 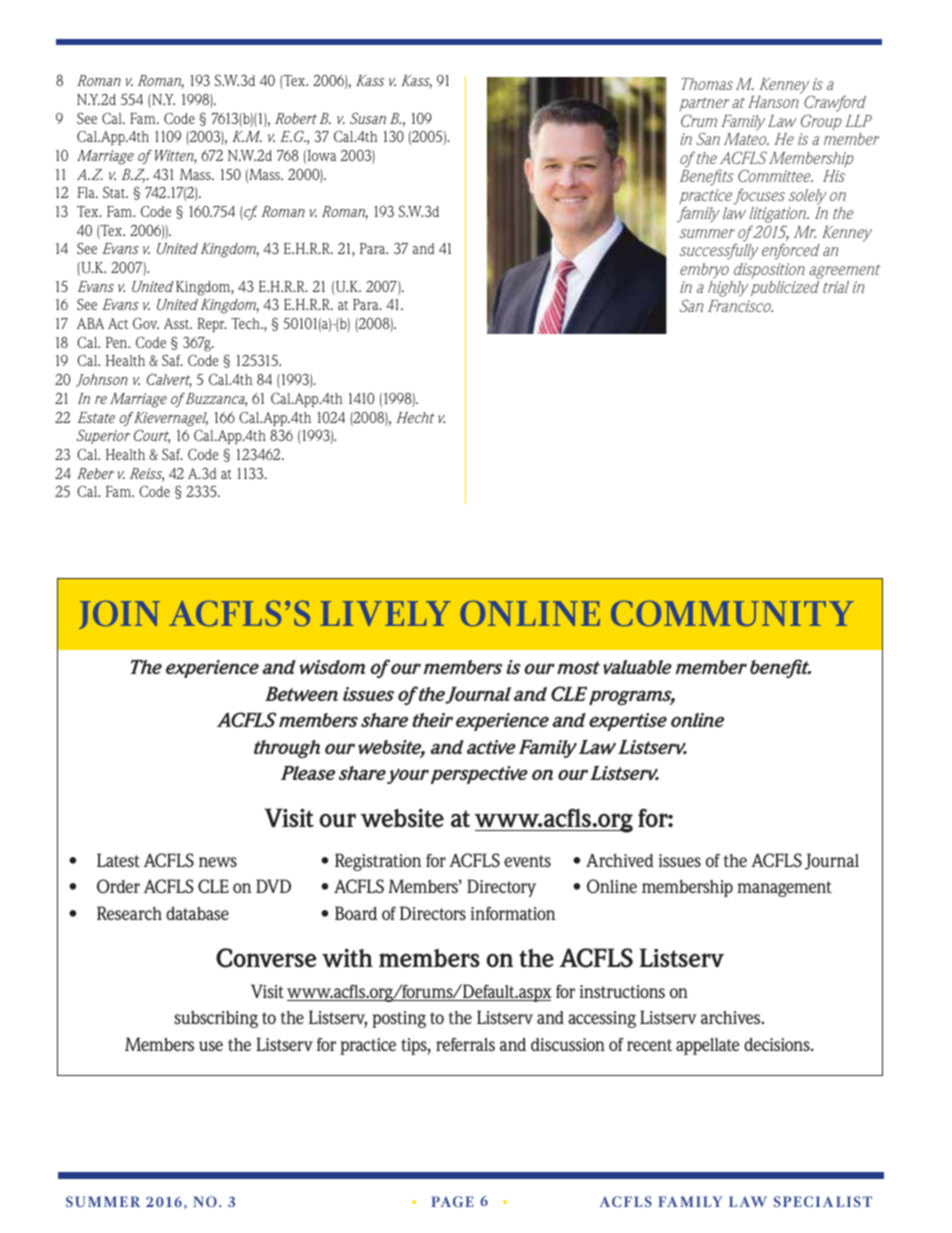 I want to click on Hecht, so click(x=415, y=417).
